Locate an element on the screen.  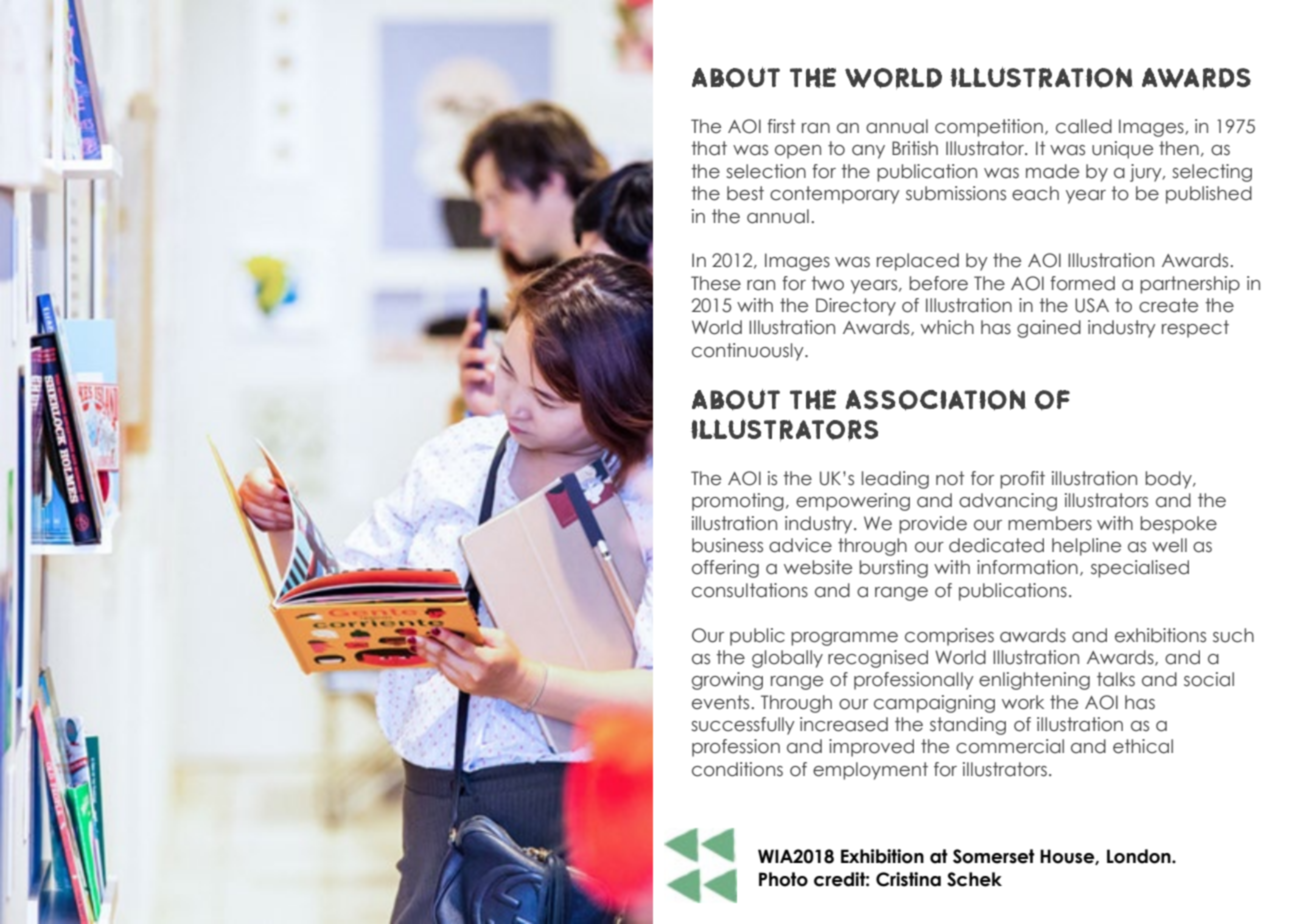
continuously is located at coordinates (749, 352).
